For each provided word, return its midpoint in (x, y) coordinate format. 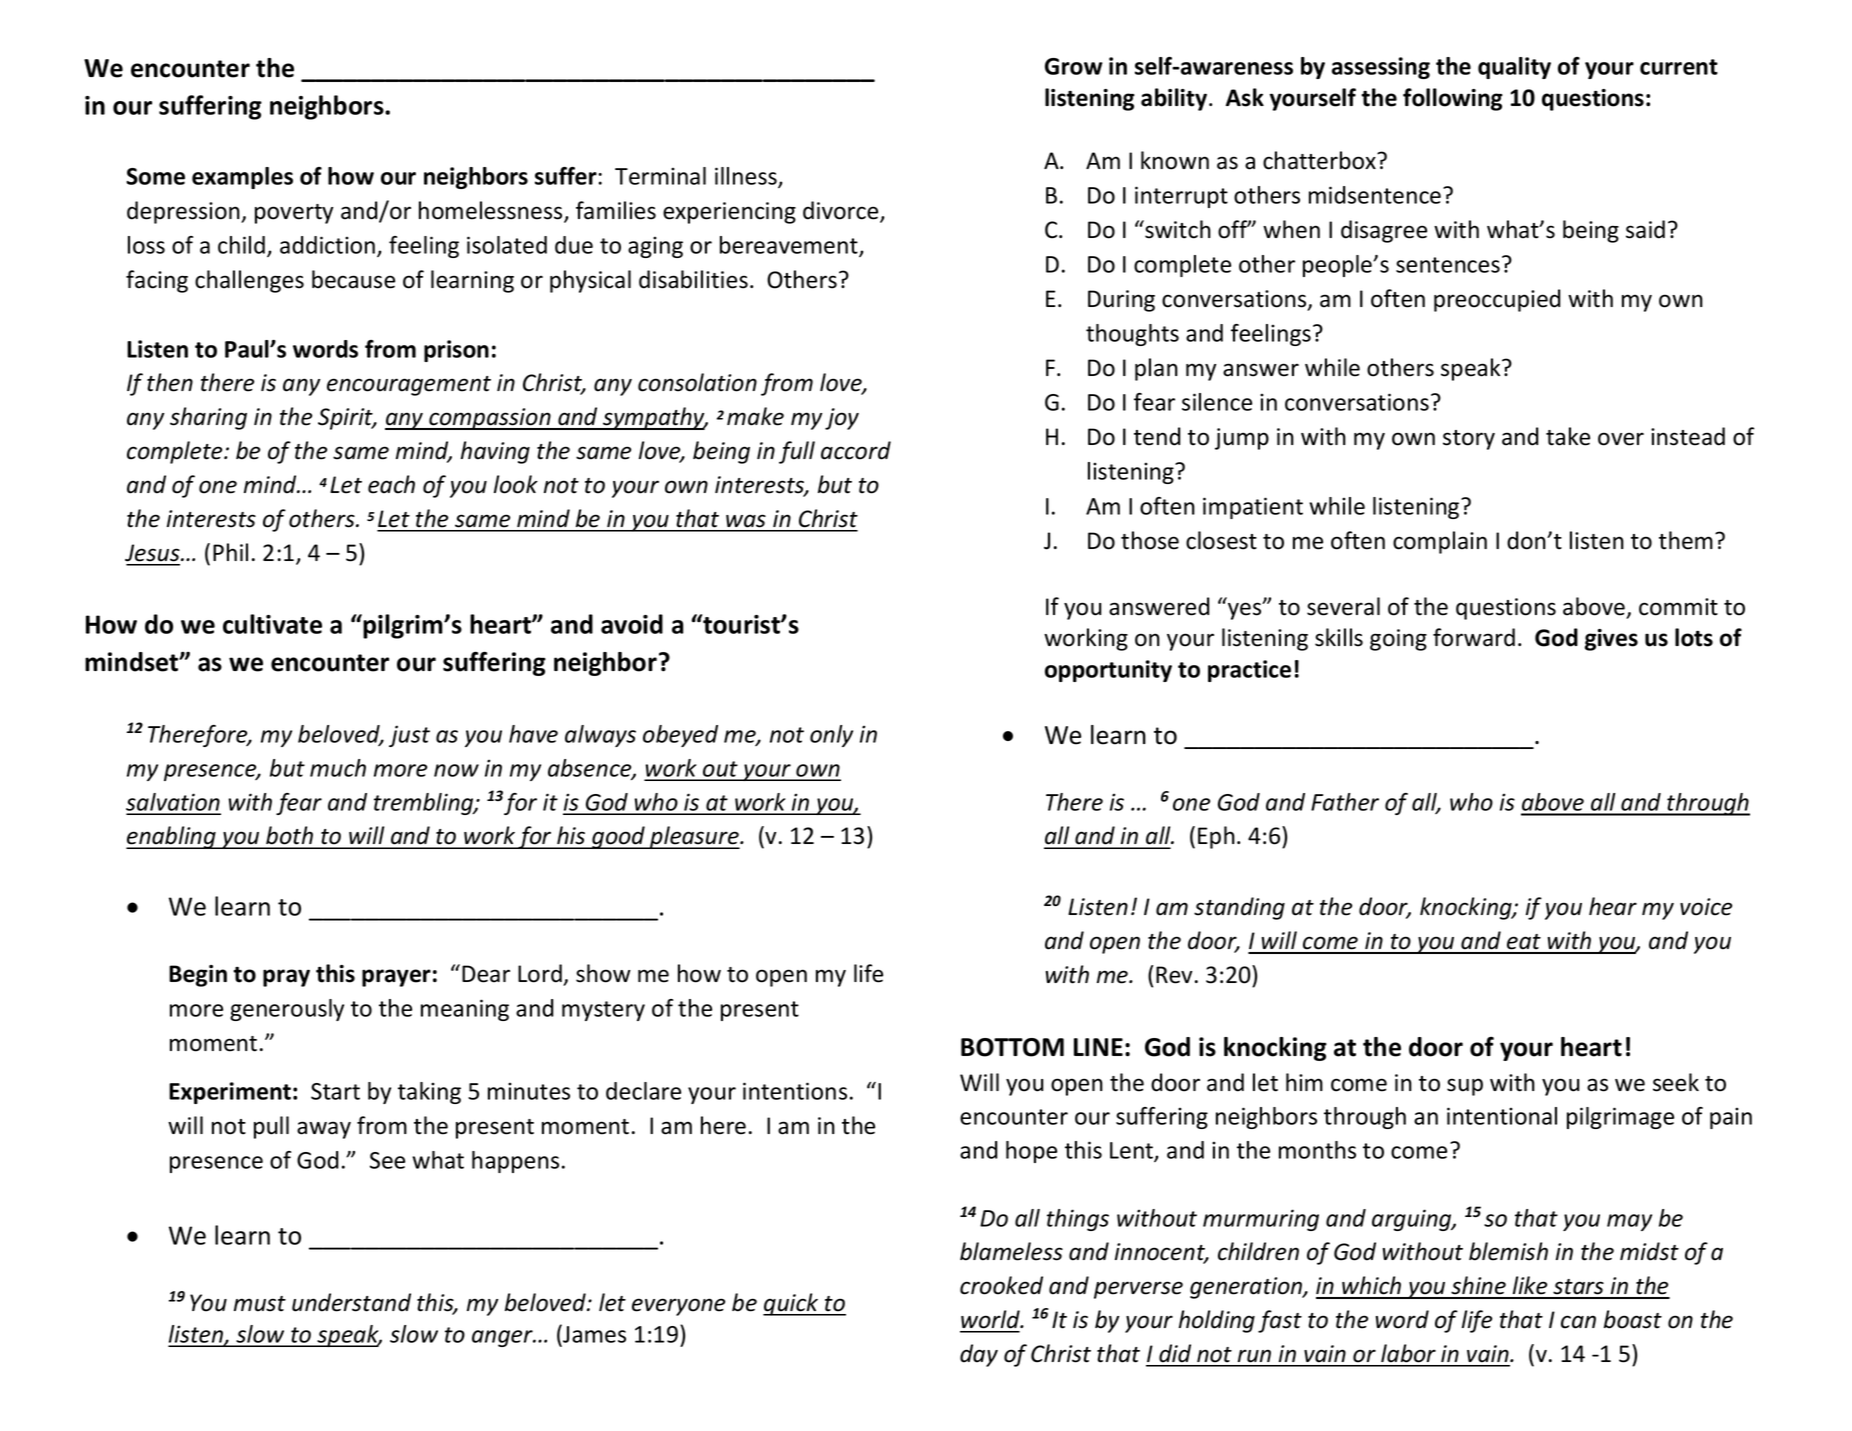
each (391, 484)
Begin (198, 976)
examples (242, 178)
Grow (1074, 66)
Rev (1174, 975)
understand (351, 1302)
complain (1440, 542)
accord (856, 450)
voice (1706, 907)
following (1453, 99)
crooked (1001, 1285)
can (1578, 1322)
